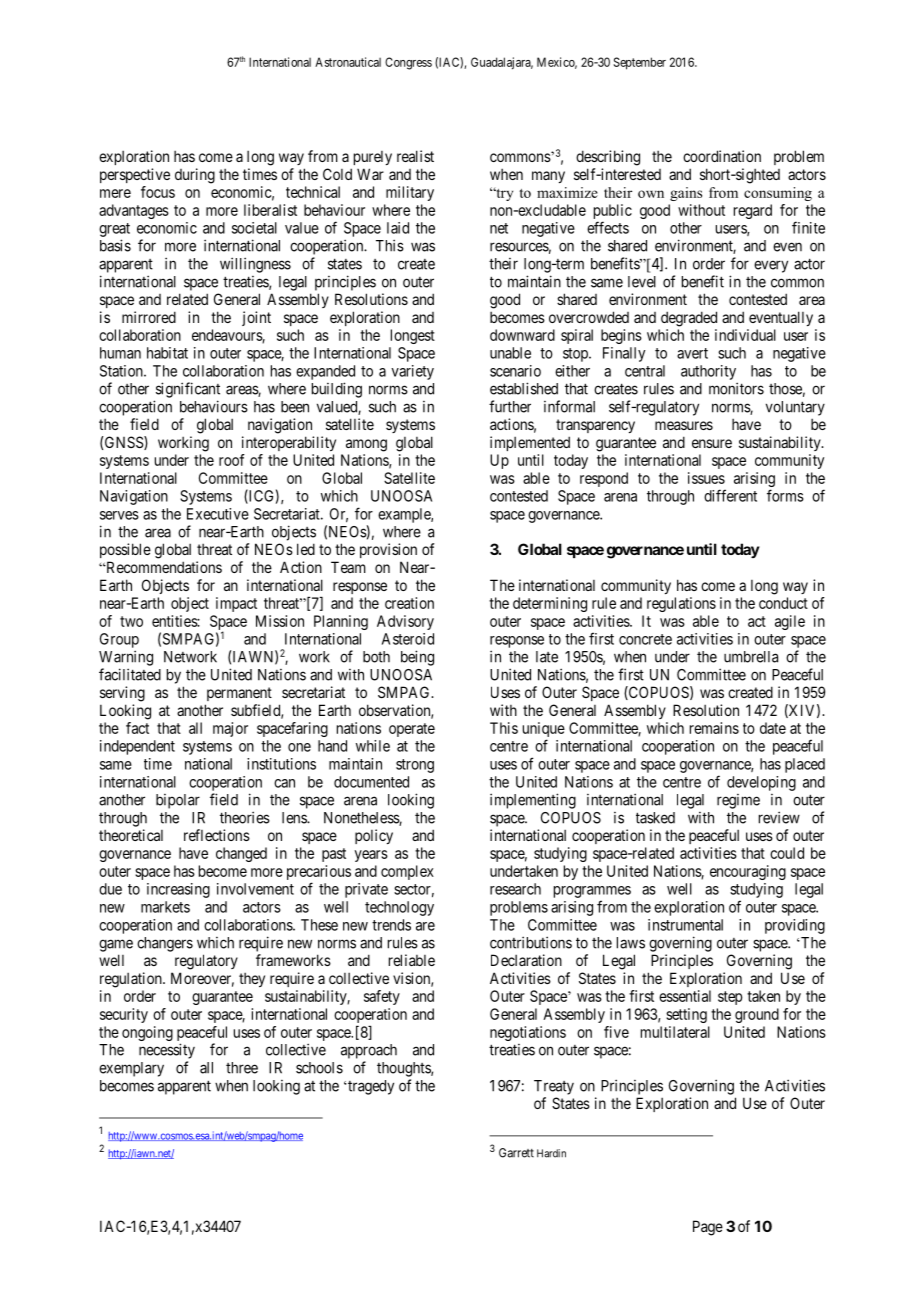 The height and width of the screenshot is (1308, 924). I want to click on instrumental, so click(685, 925).
